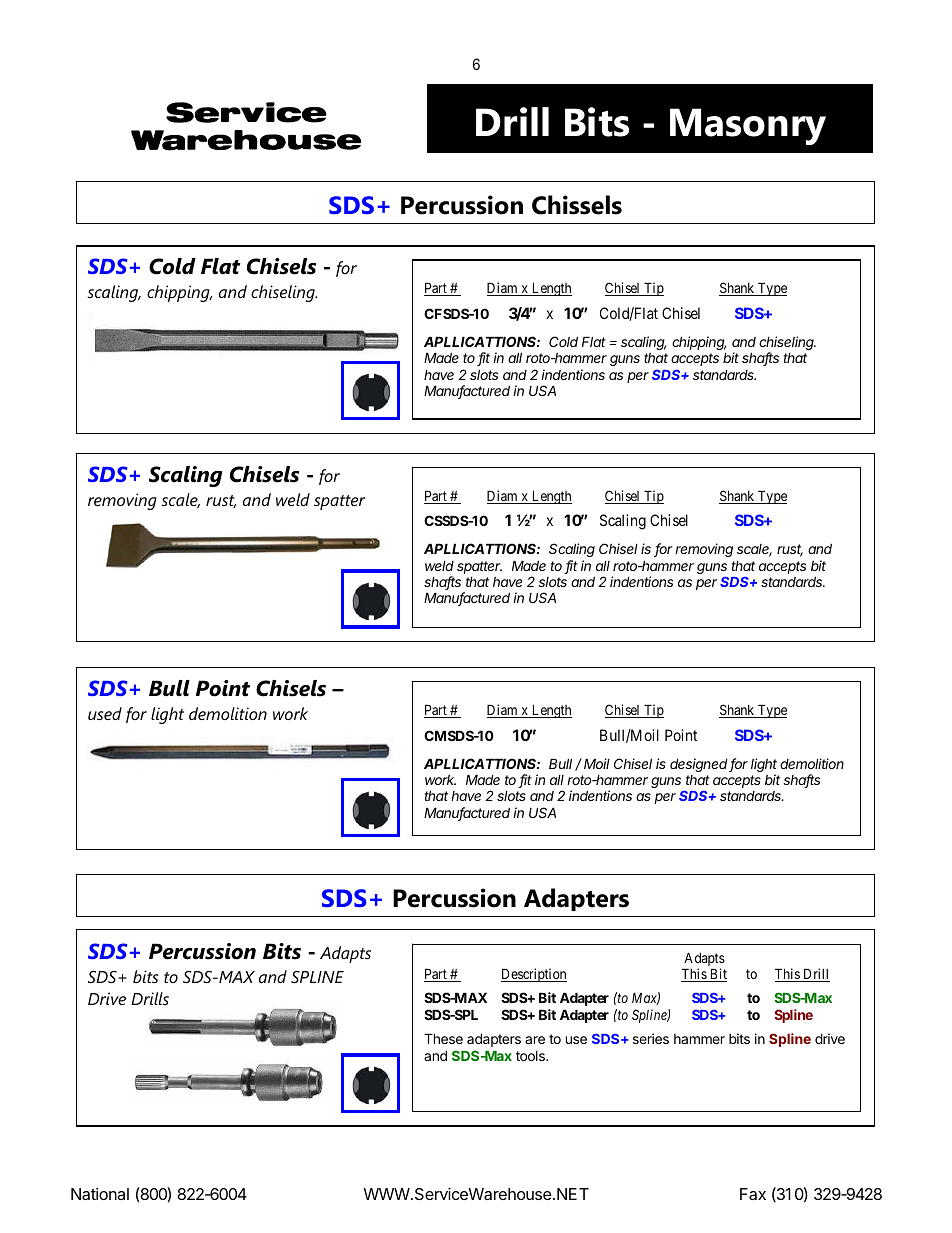 The image size is (952, 1233). I want to click on These, so click(443, 1038).
